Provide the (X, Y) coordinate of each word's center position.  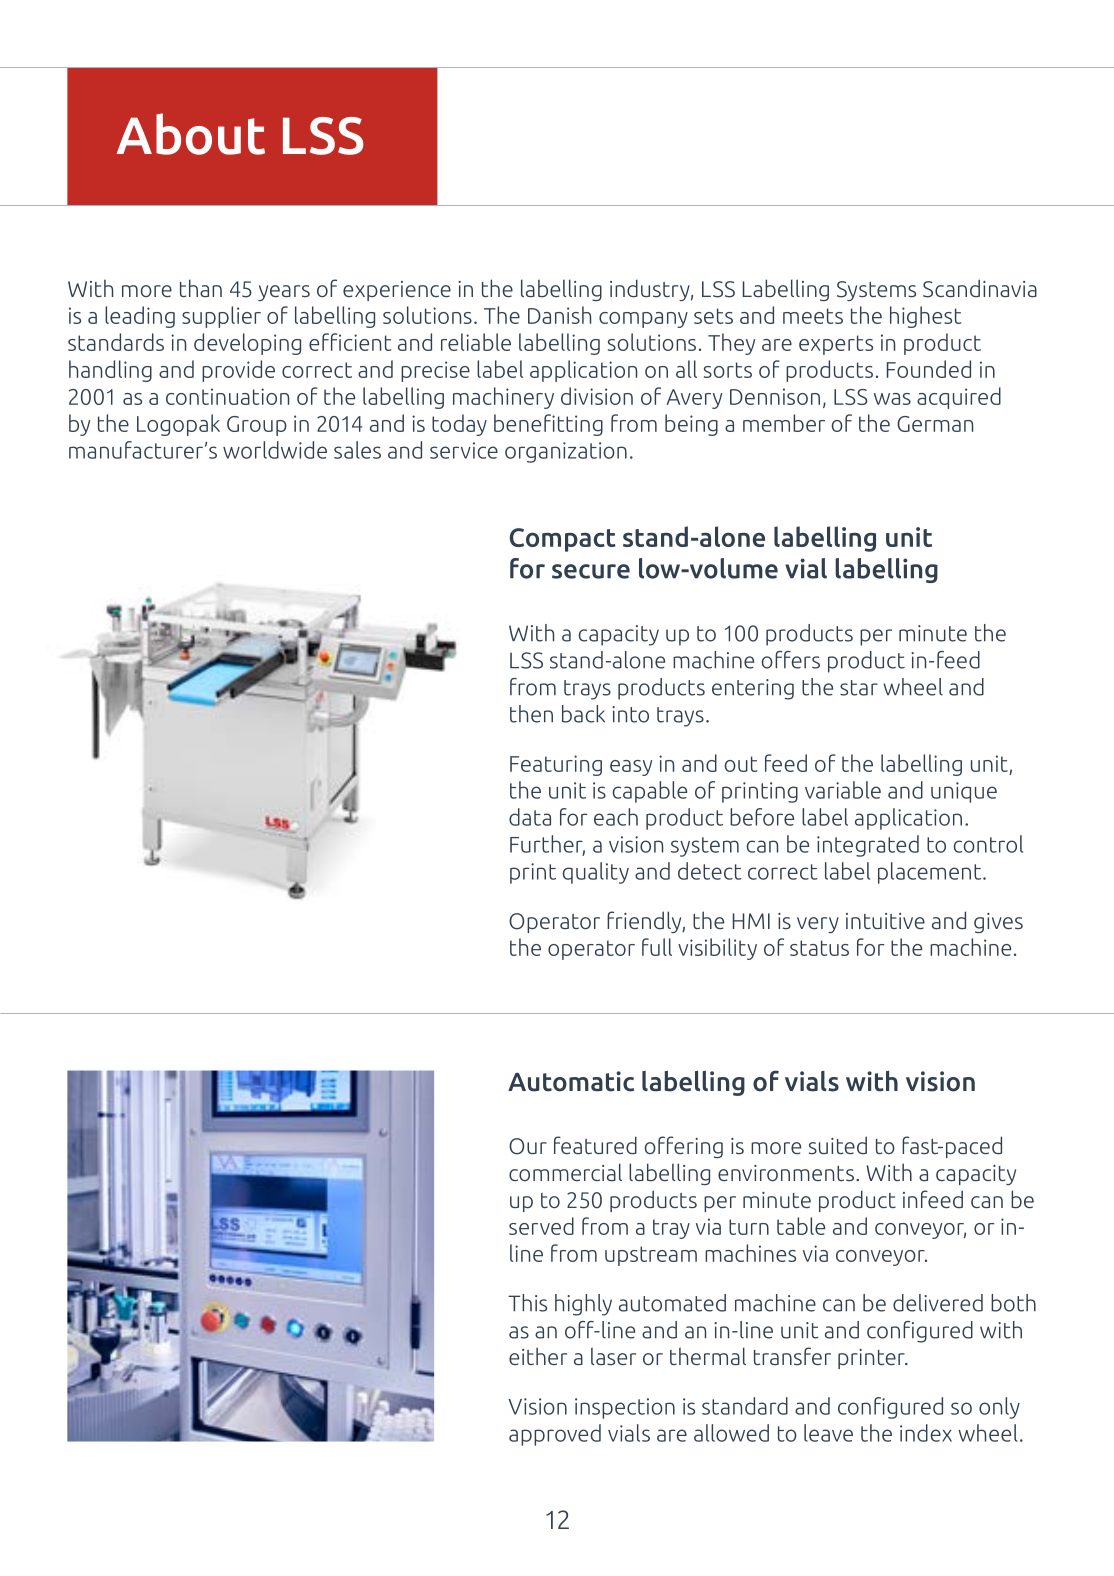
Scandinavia (980, 288)
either (538, 1356)
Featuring (556, 765)
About (190, 134)
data (530, 817)
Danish (559, 315)
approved (555, 1435)
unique (964, 792)
